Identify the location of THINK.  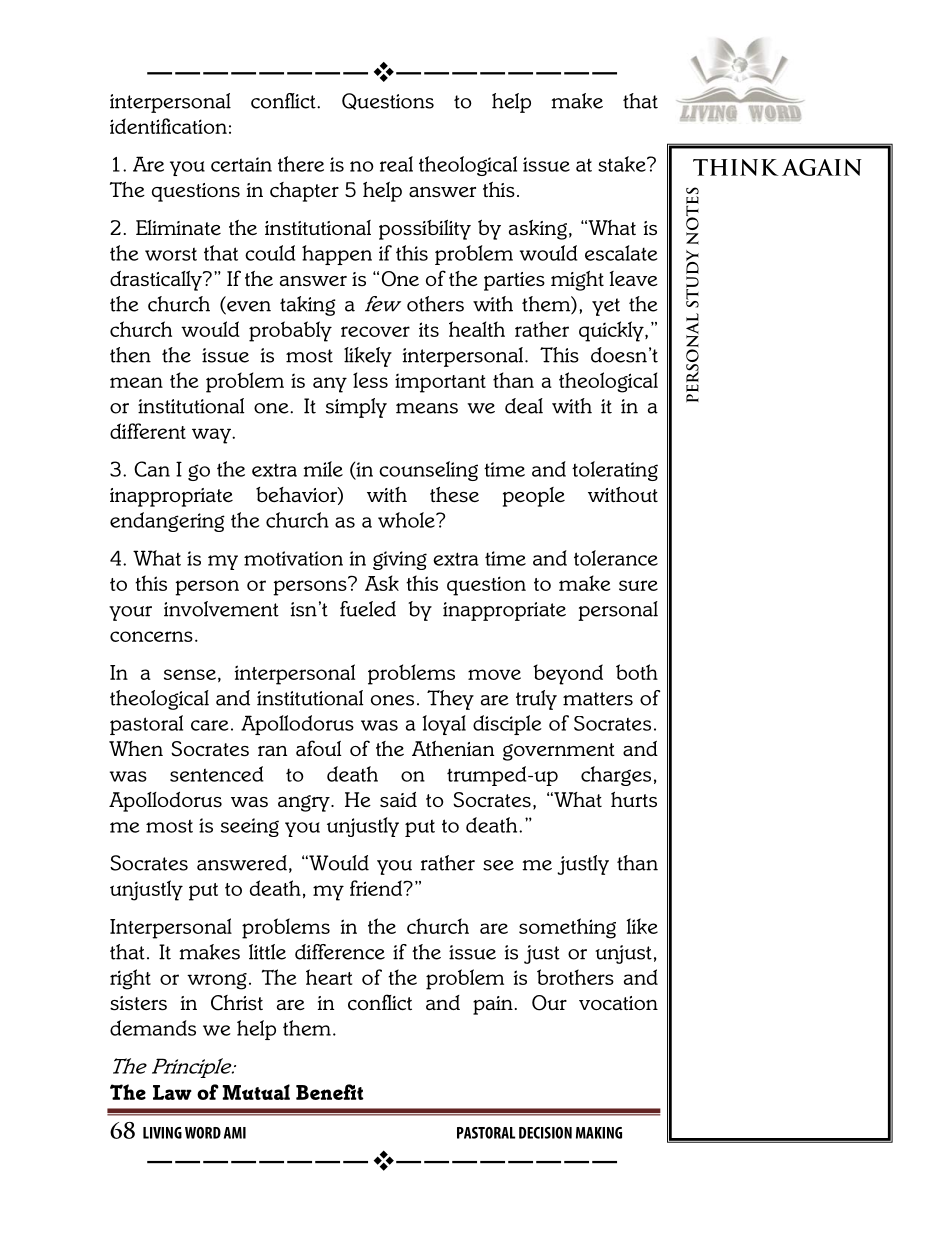
(735, 167).
